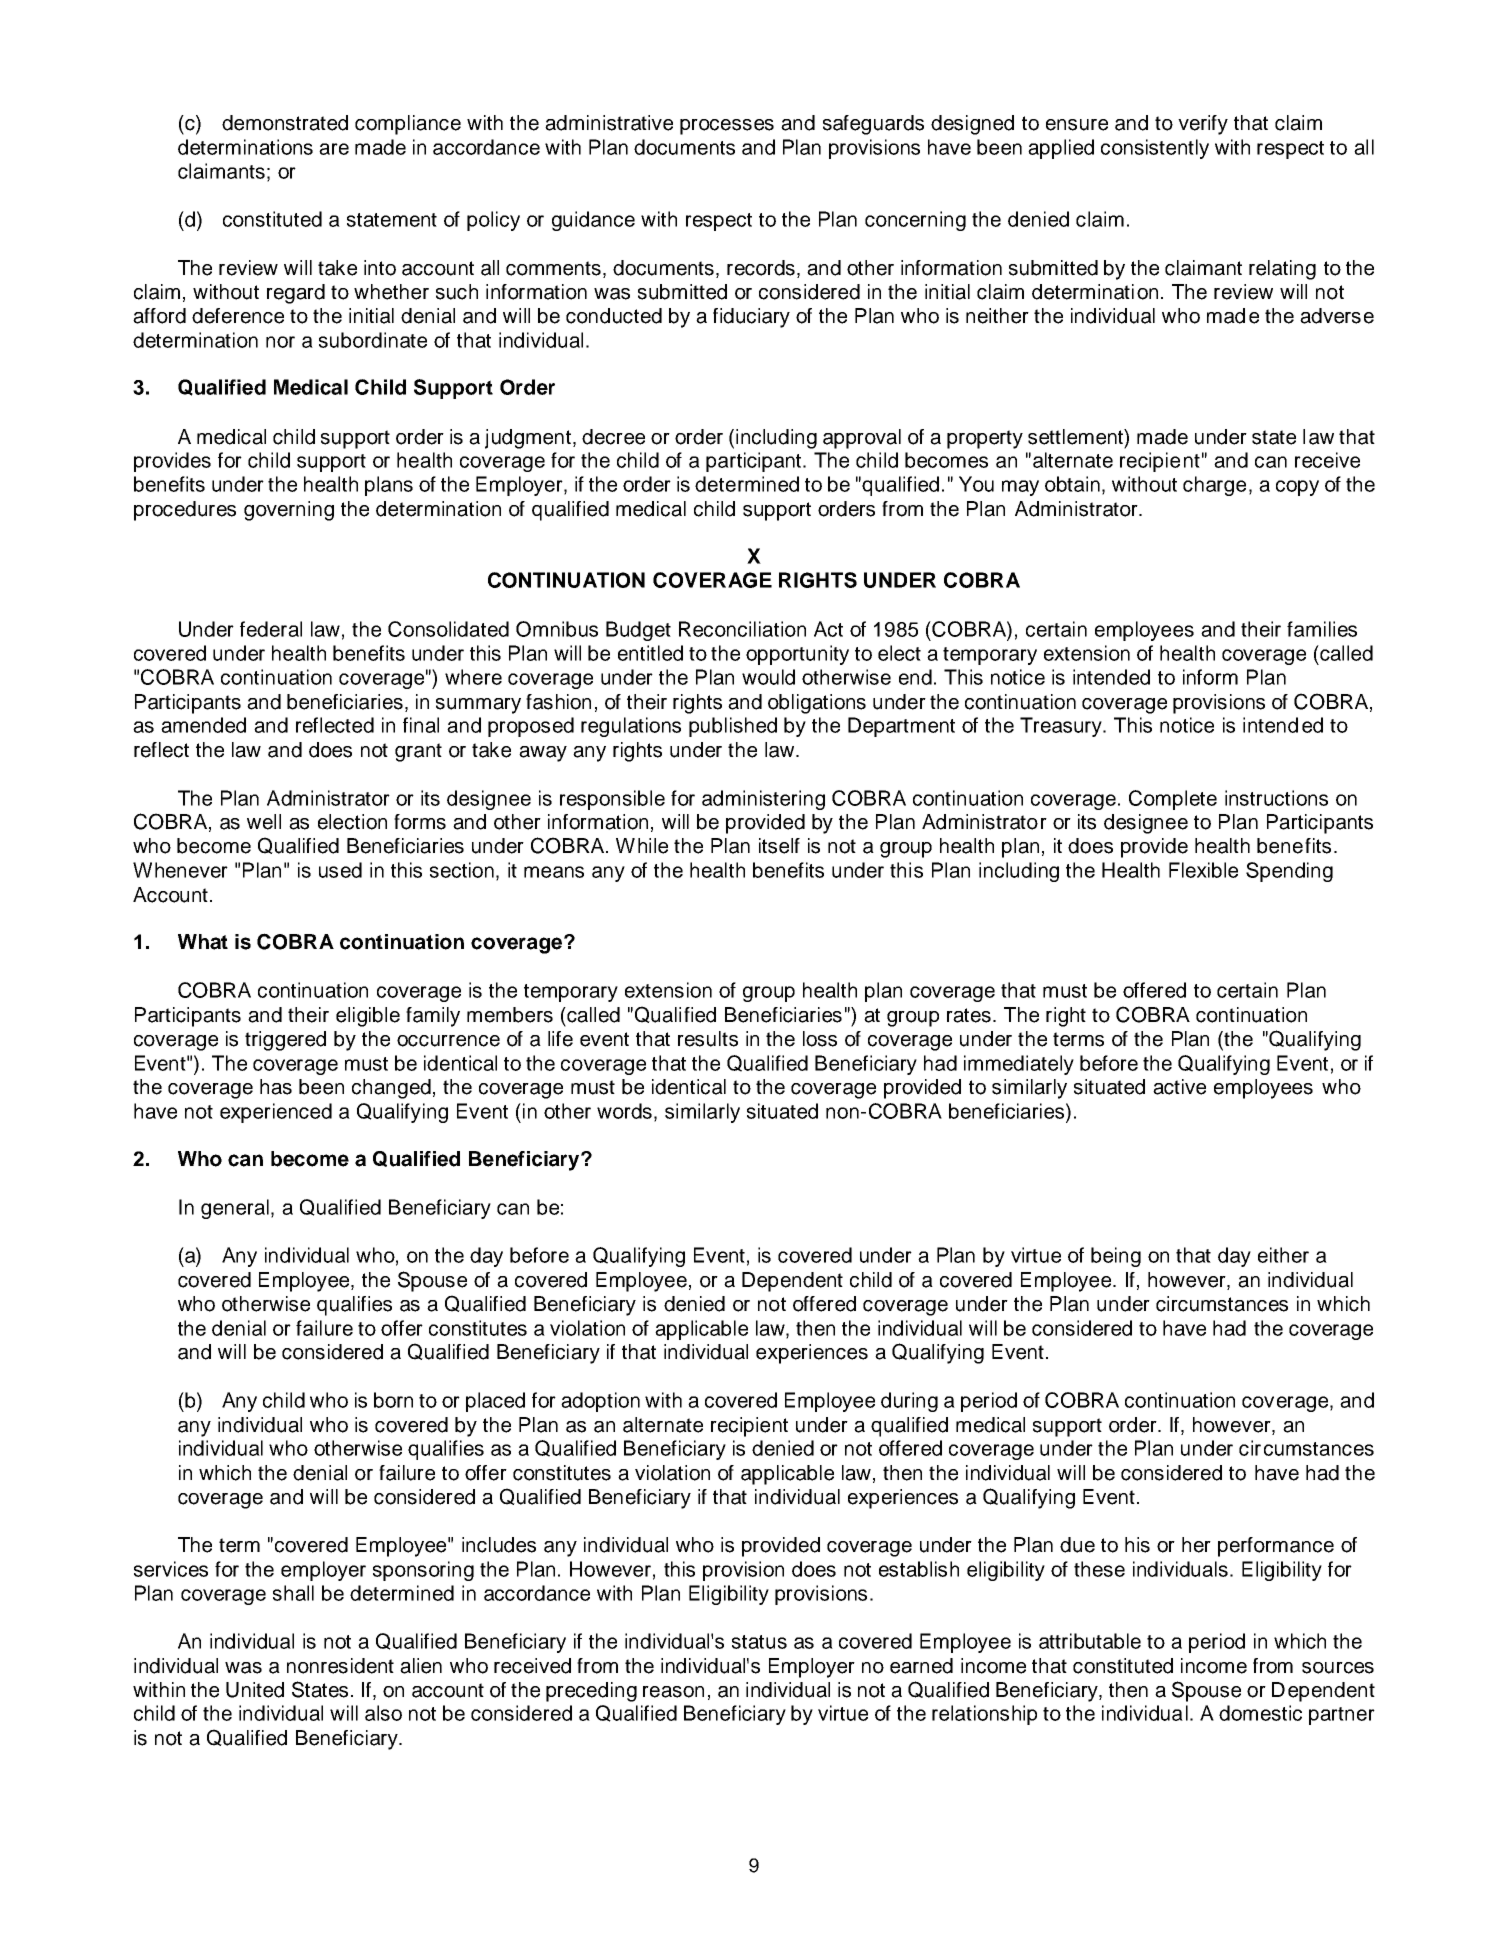 Image resolution: width=1508 pixels, height=1952 pixels. What do you see at coordinates (1203, 870) in the screenshot?
I see `Flexible` at bounding box center [1203, 870].
